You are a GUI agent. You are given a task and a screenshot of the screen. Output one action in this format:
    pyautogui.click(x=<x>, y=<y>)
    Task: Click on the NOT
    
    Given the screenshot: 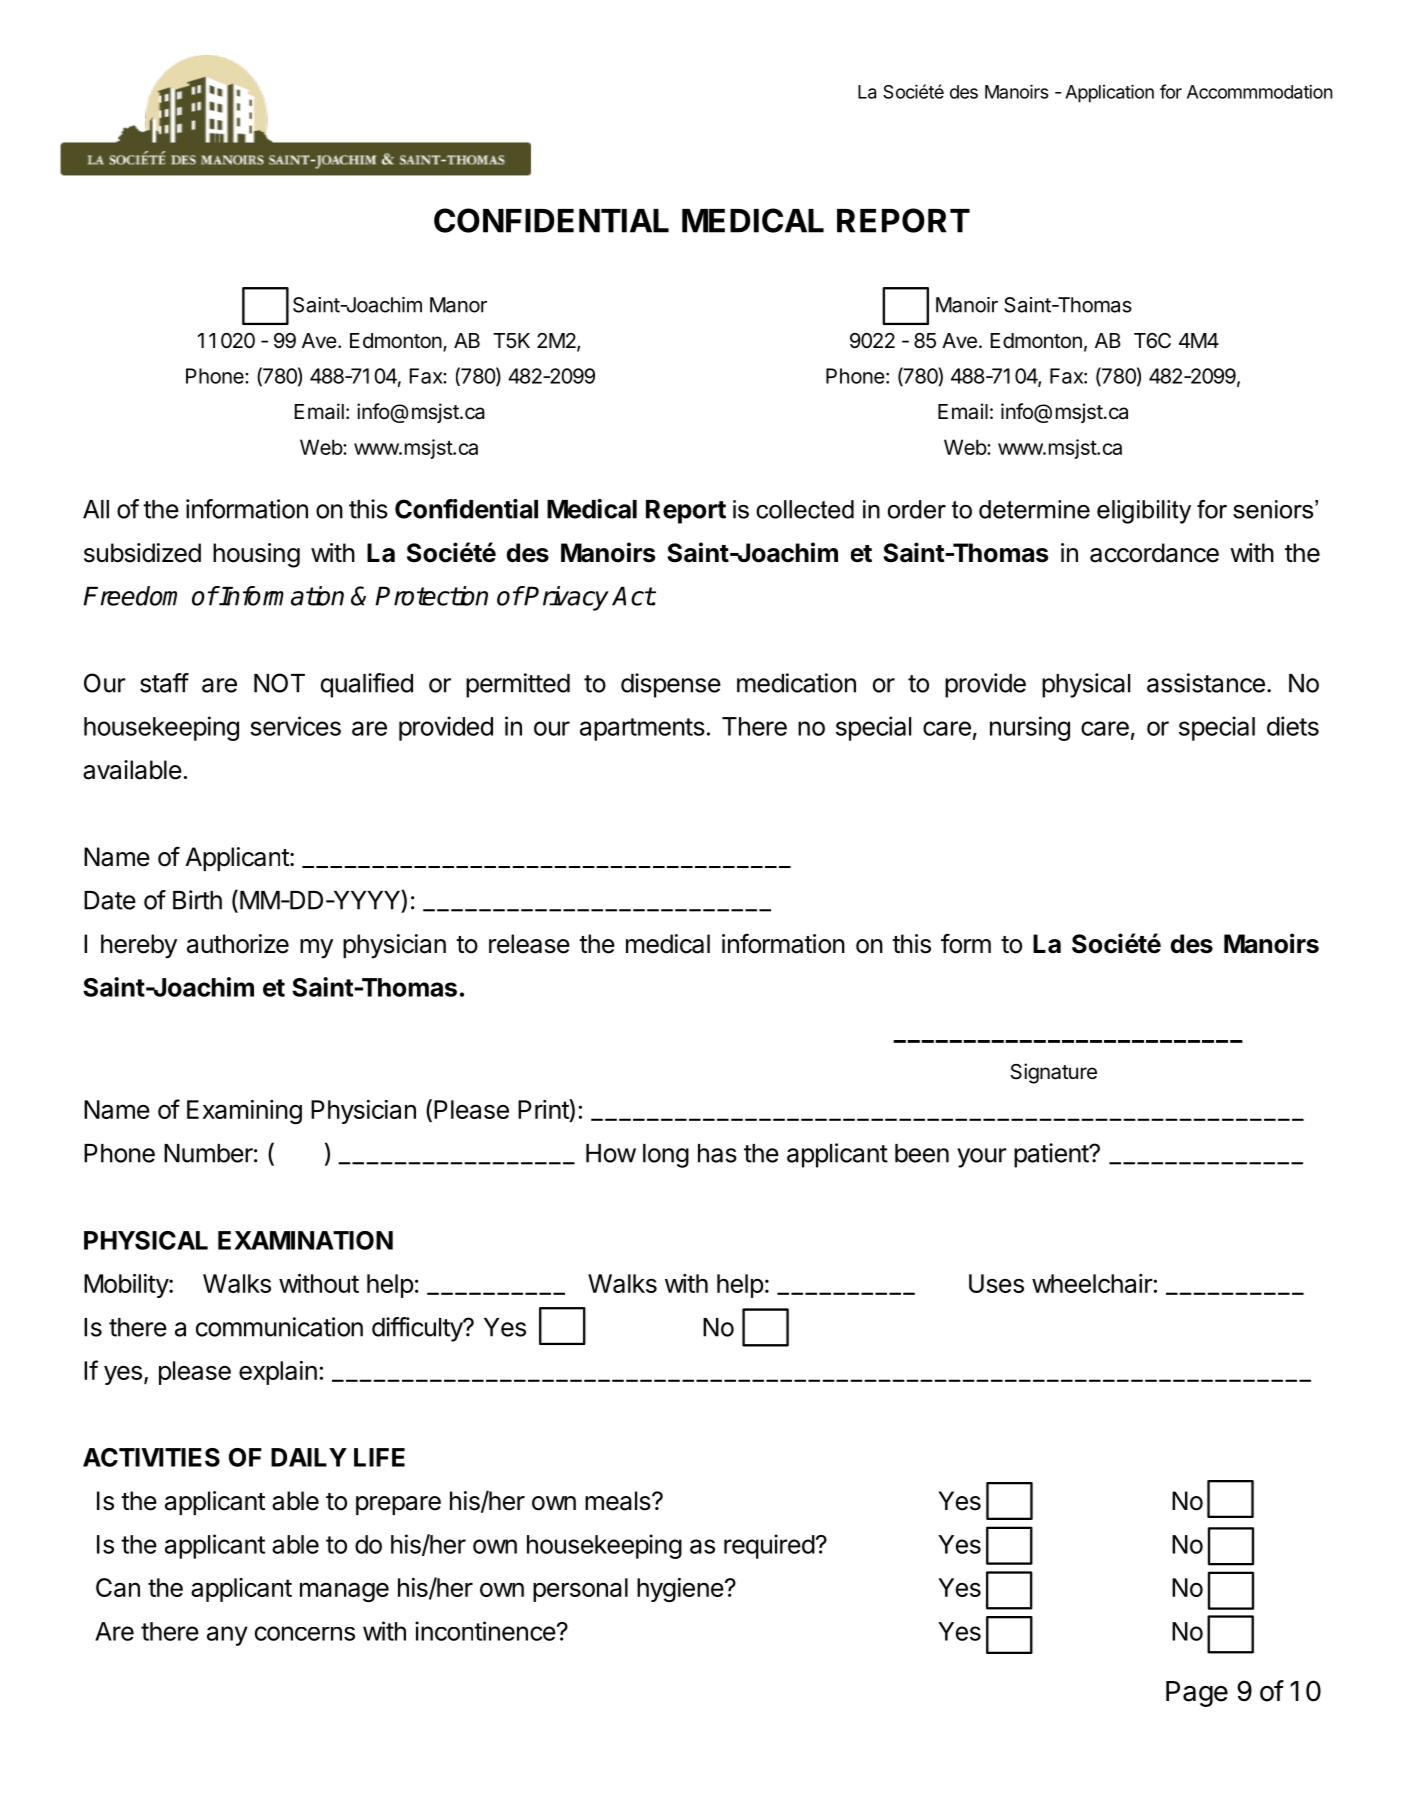 What is the action you would take?
    pyautogui.click(x=279, y=683)
